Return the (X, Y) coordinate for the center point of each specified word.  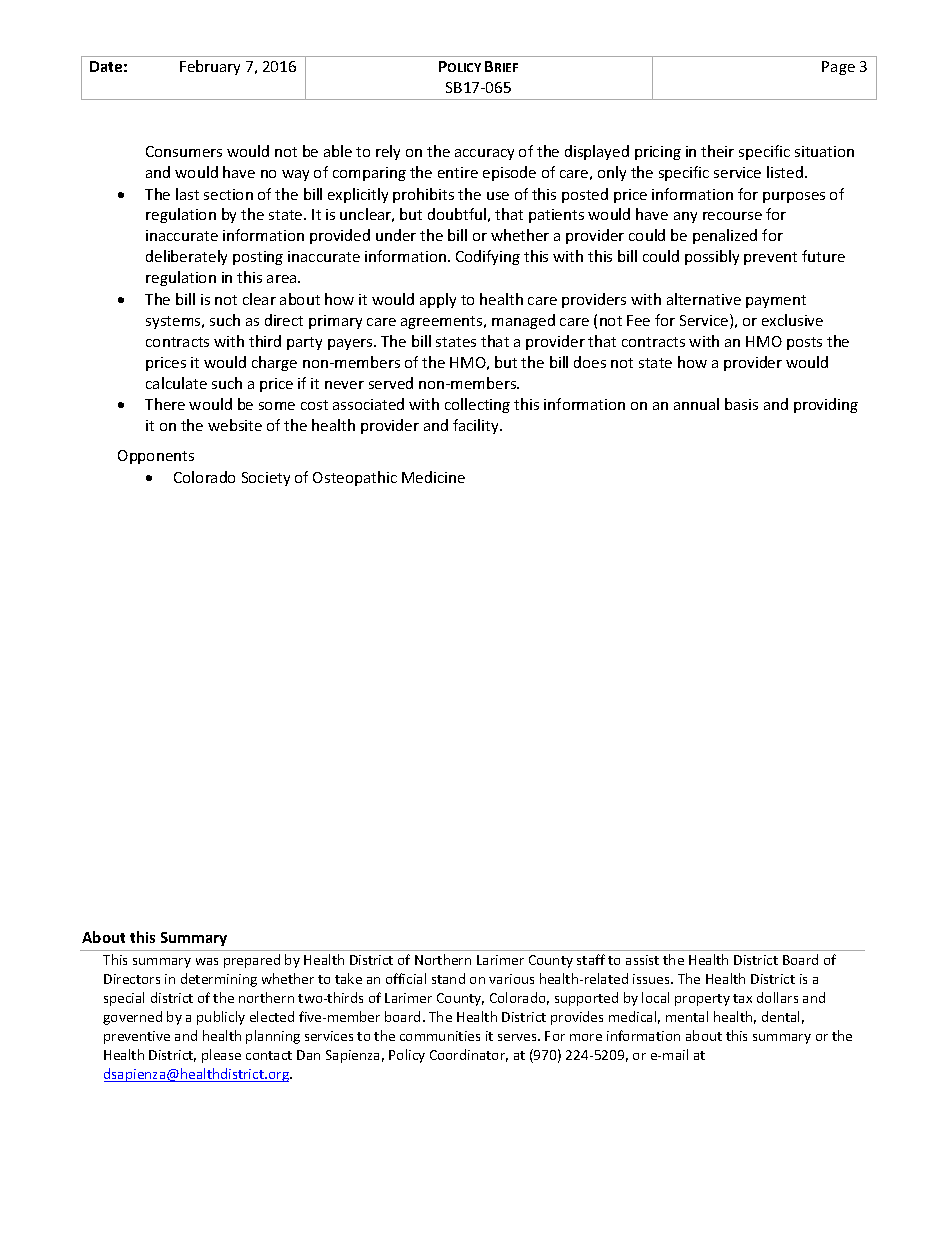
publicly (221, 1018)
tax (742, 998)
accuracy (484, 154)
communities (440, 1036)
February (210, 67)
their (717, 151)
